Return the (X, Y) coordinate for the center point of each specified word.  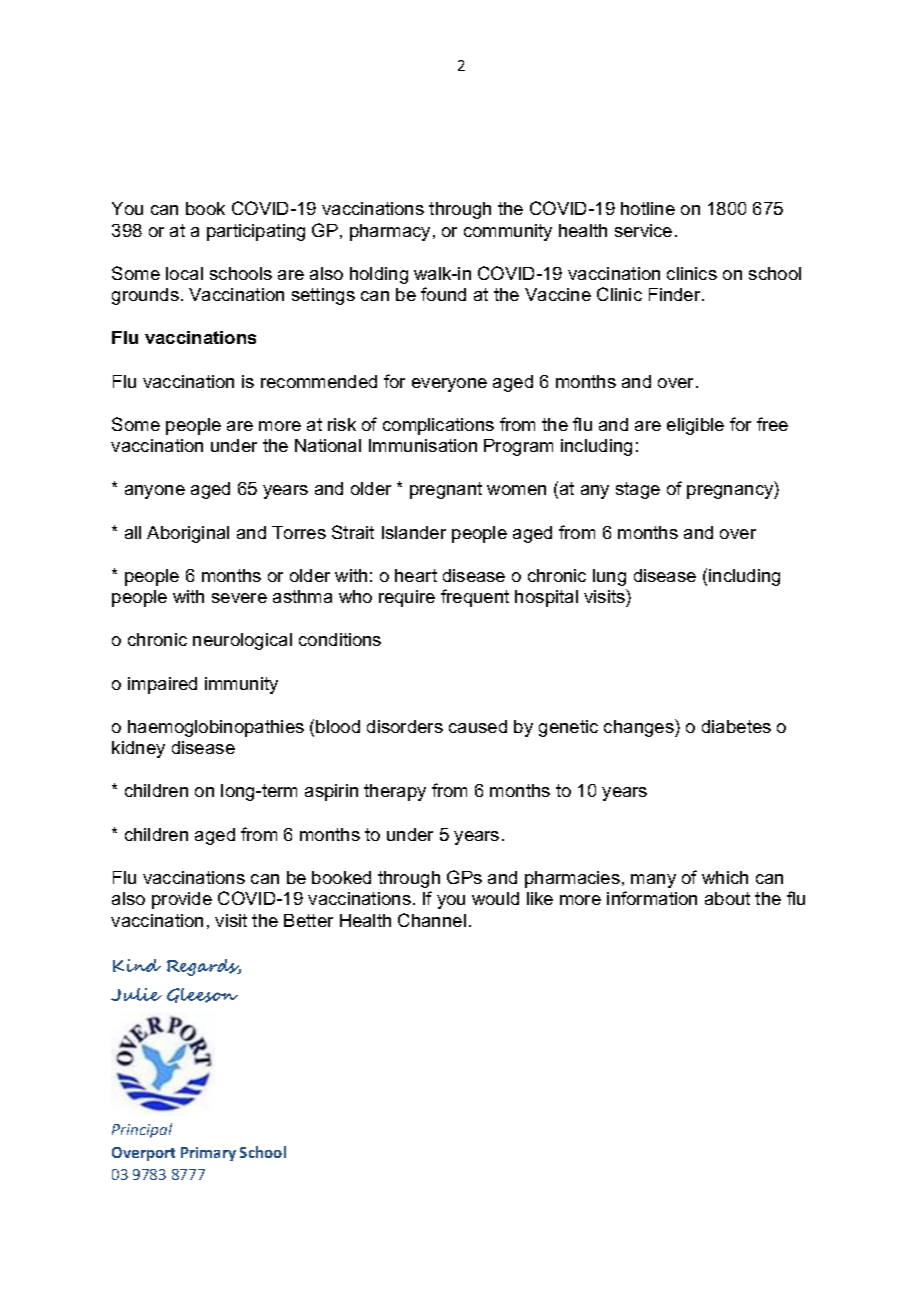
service (643, 230)
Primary (208, 1154)
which (725, 877)
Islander (414, 532)
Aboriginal (188, 534)
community (508, 232)
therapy (395, 792)
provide (182, 900)
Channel (432, 920)
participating (256, 232)
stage (638, 490)
